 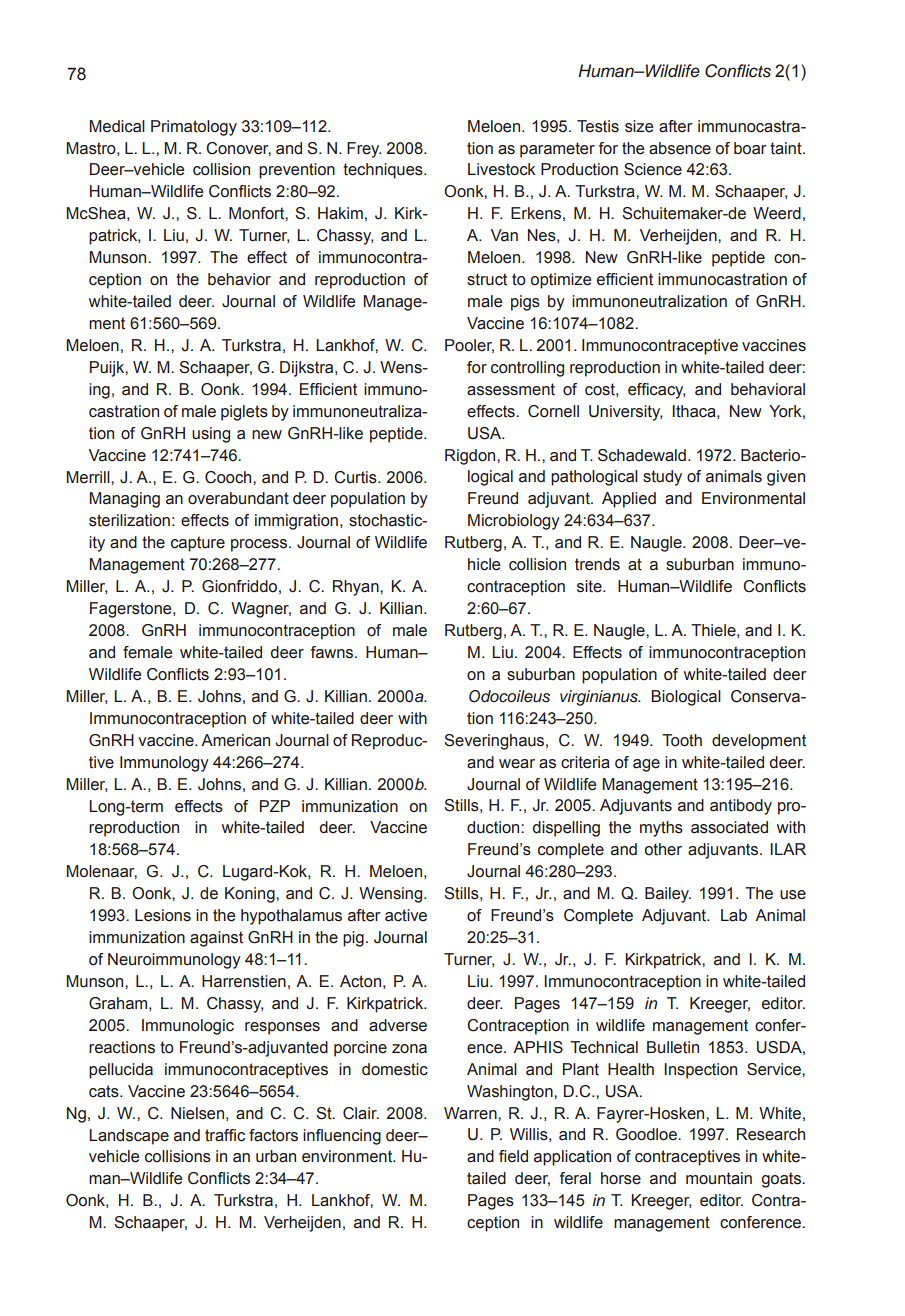 What do you see at coordinates (509, 696) in the page?
I see `Odocoileus` at bounding box center [509, 696].
